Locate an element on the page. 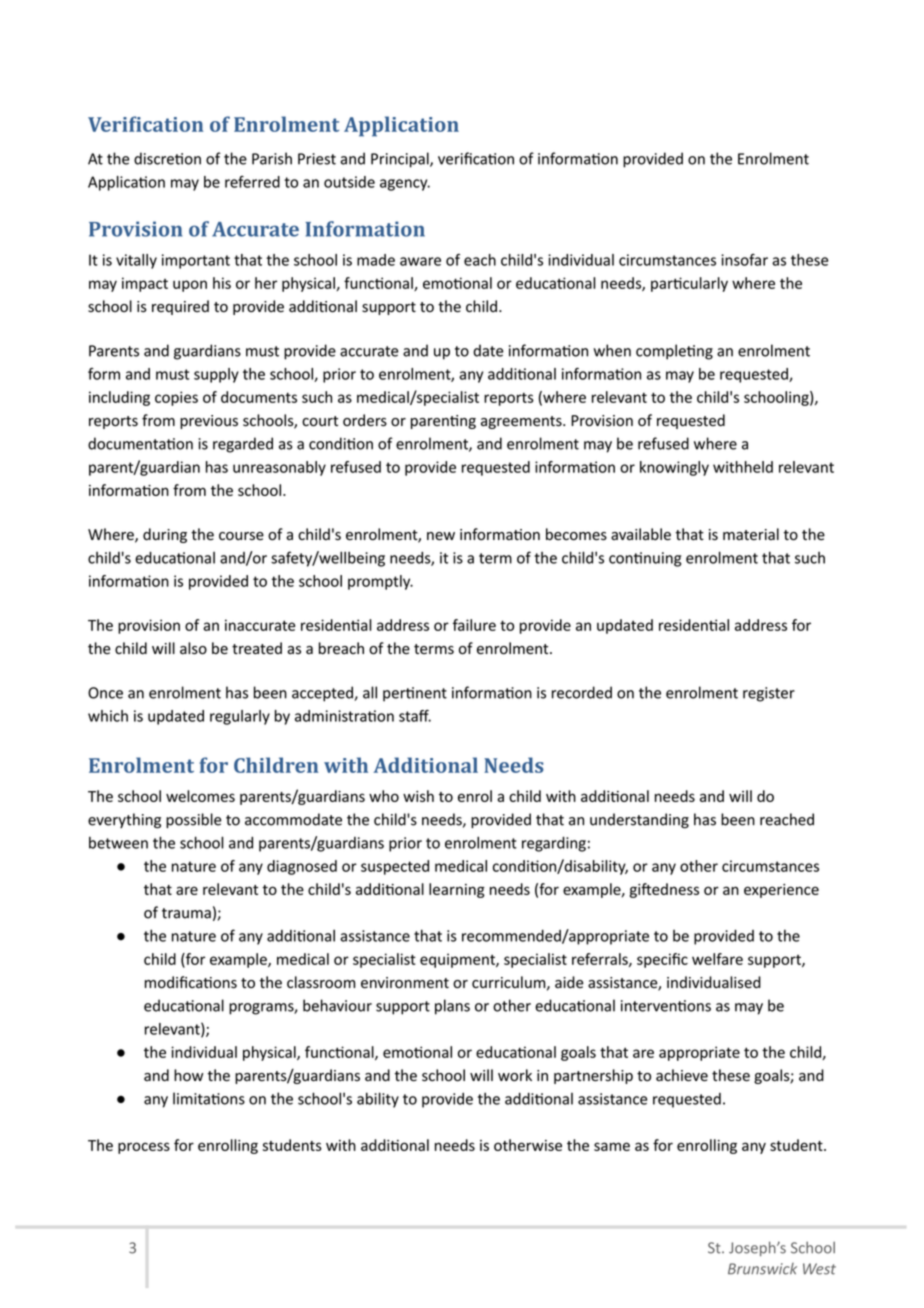 This document has height=1308, width=924. agency is located at coordinates (405, 185).
